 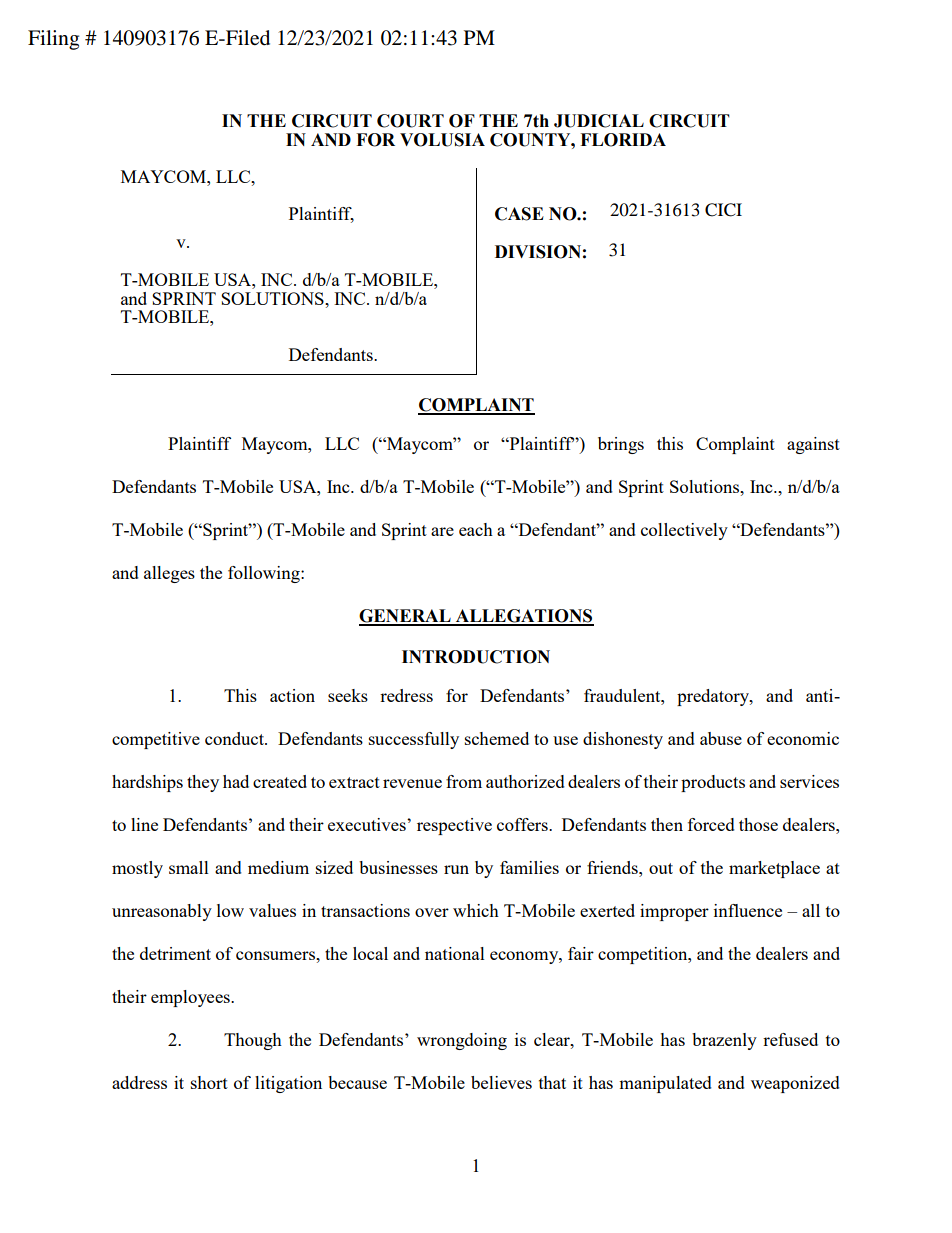 I want to click on JUDICIAL, so click(x=599, y=121).
